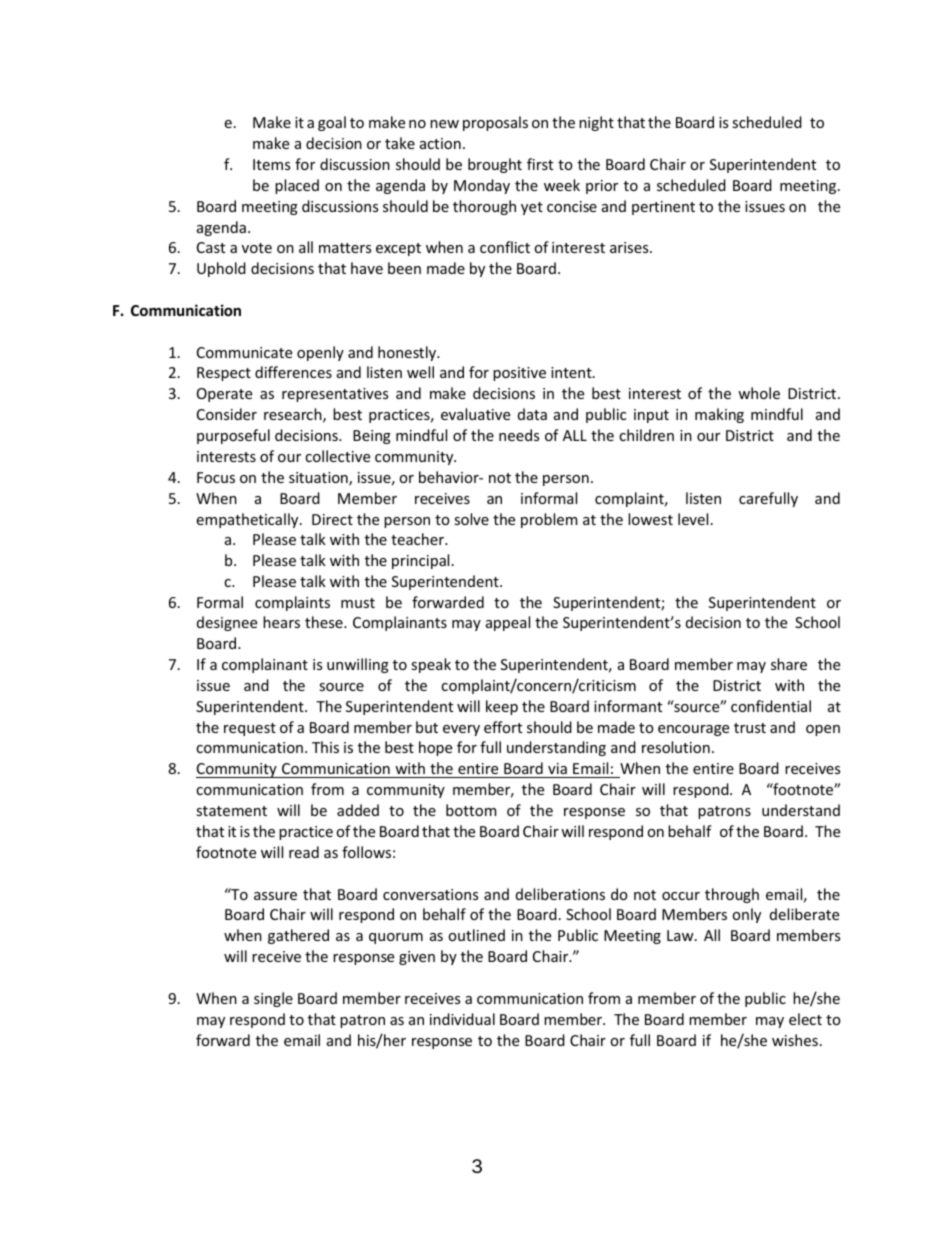 The height and width of the image is (1233, 952). What do you see at coordinates (719, 415) in the image?
I see `making` at bounding box center [719, 415].
